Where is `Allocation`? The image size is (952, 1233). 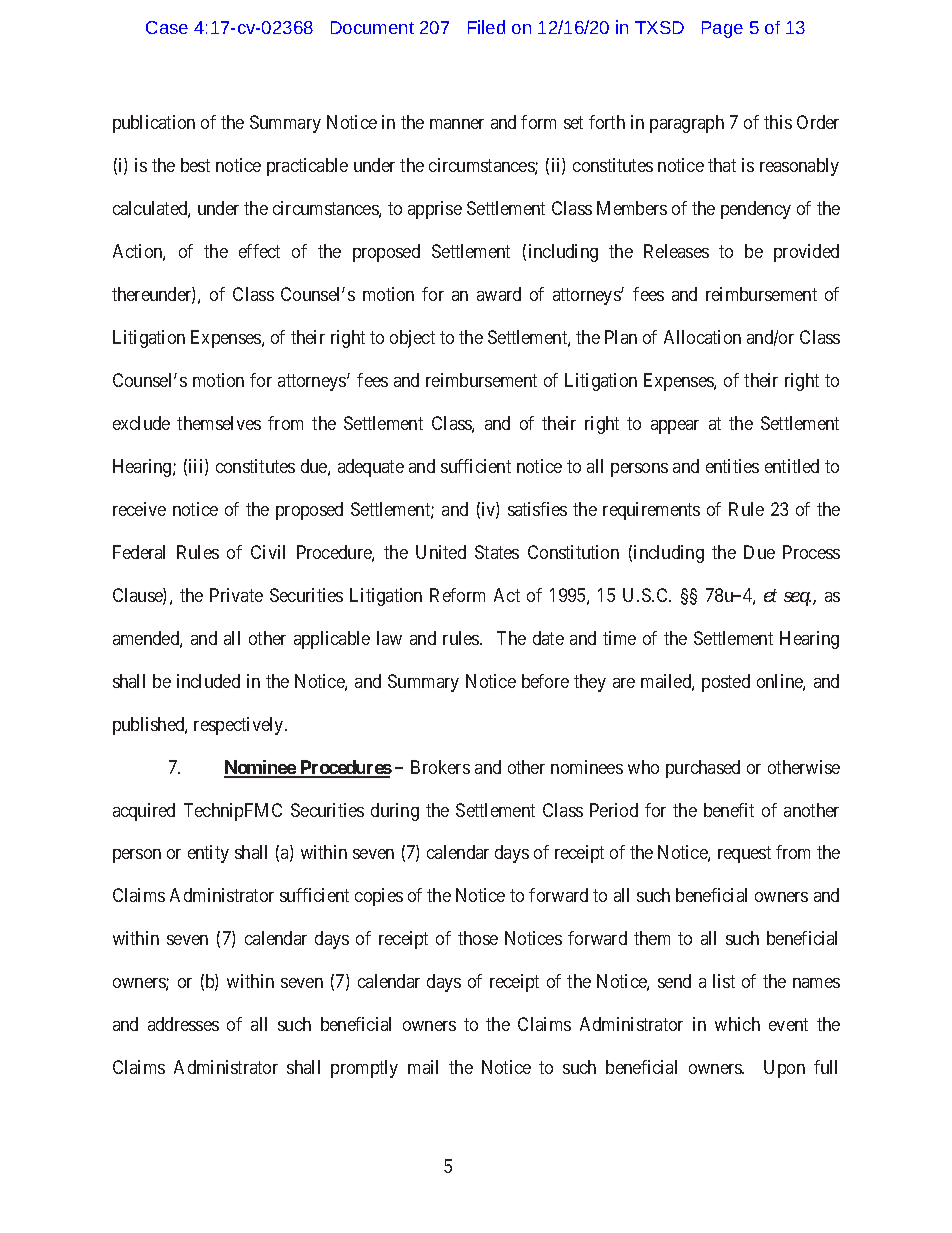
Allocation is located at coordinates (702, 337).
